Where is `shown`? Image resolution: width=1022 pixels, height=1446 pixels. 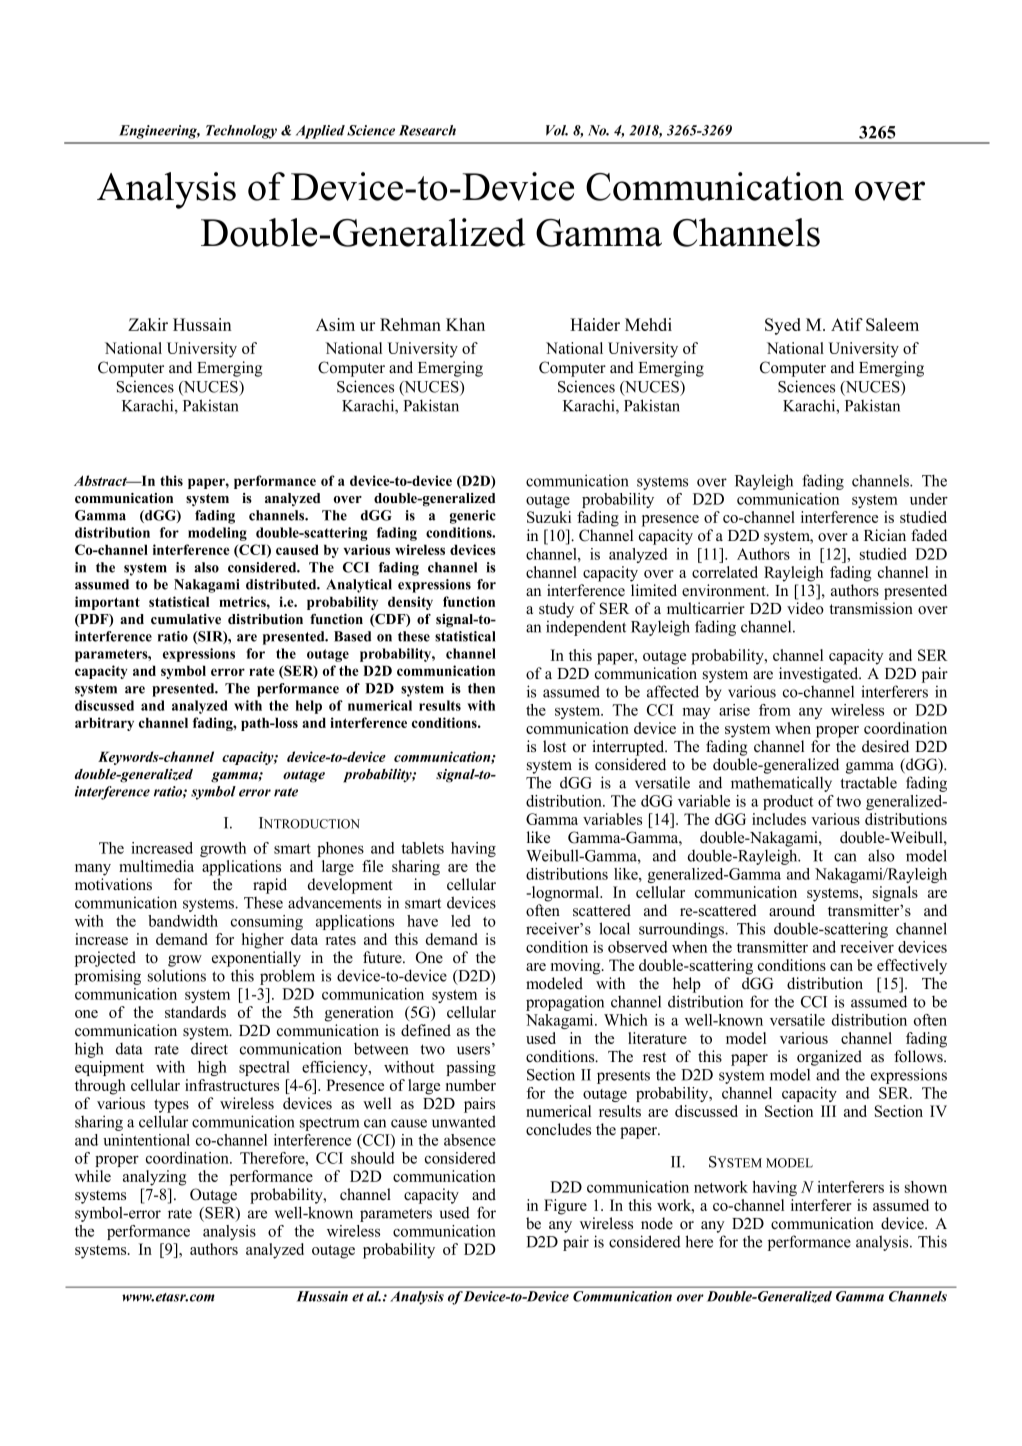 shown is located at coordinates (926, 1187).
